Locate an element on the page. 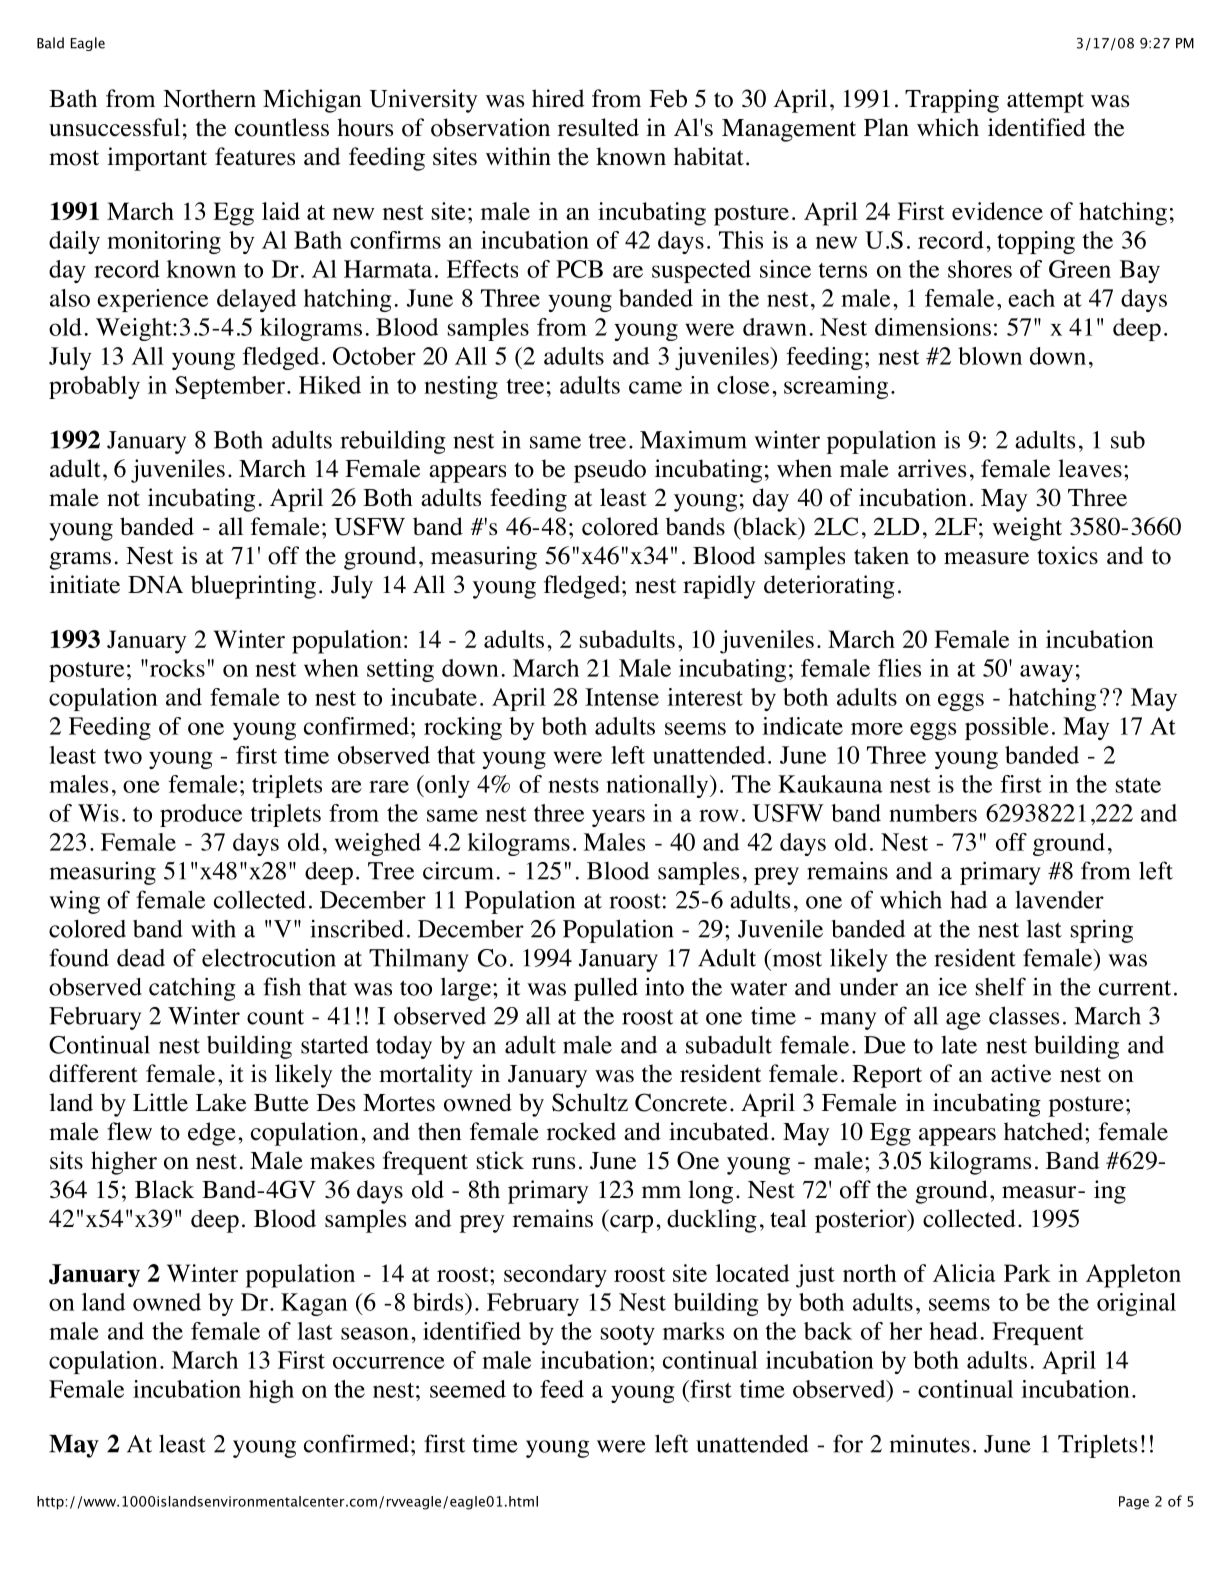 The image size is (1231, 1593). Little is located at coordinates (160, 1102).
